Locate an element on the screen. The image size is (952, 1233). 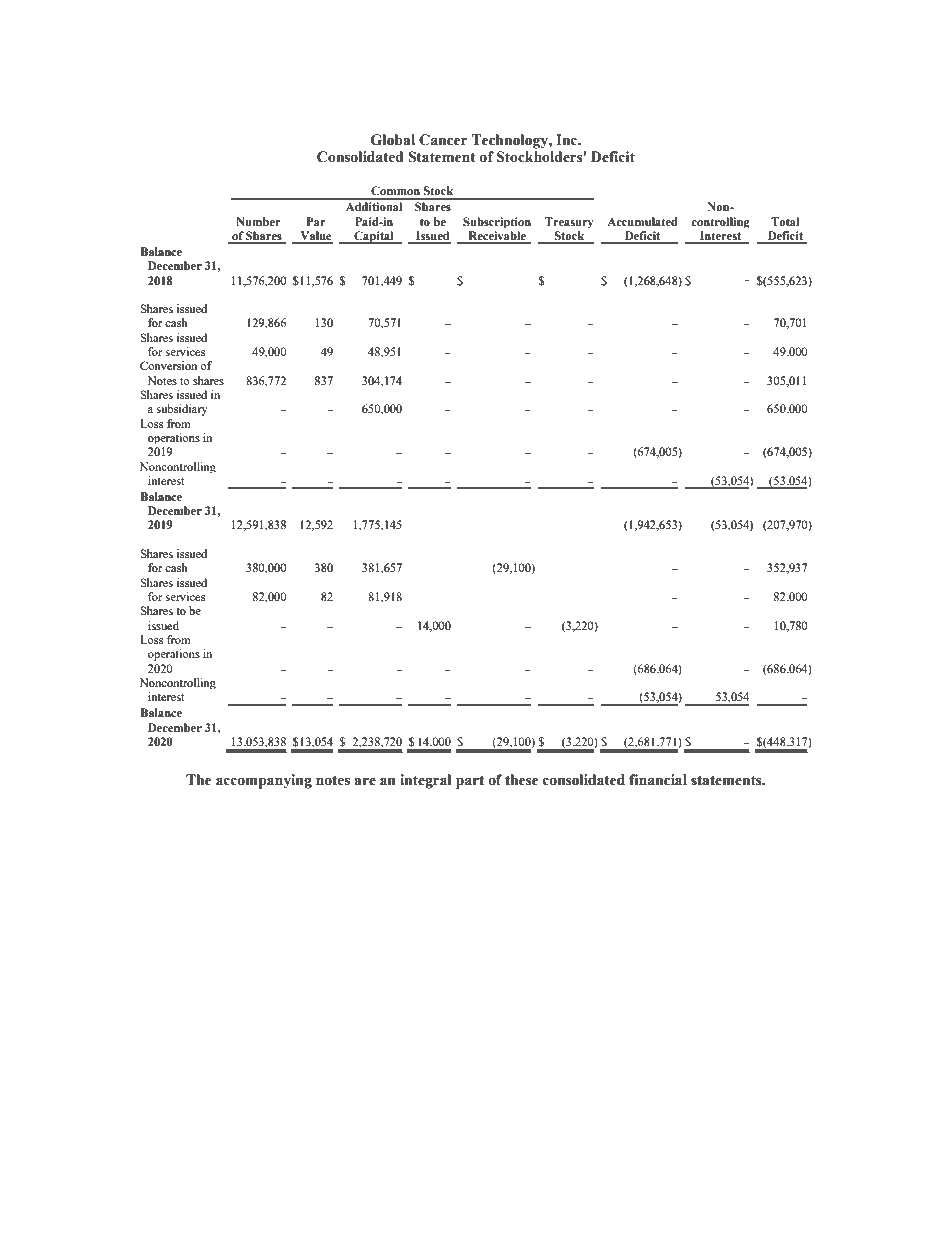
part is located at coordinates (470, 782).
